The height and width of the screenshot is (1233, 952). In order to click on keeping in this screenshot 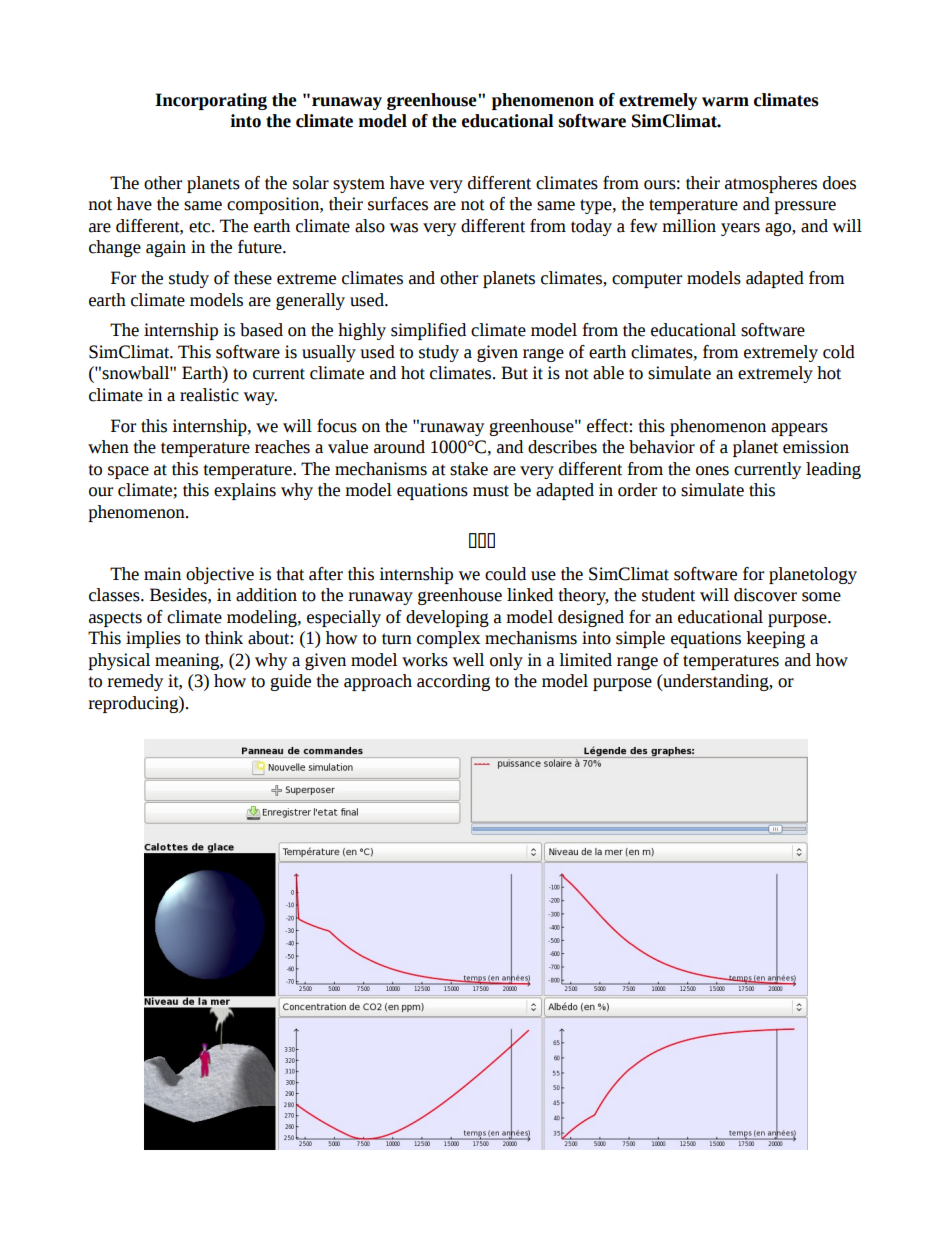, I will do `click(775, 639)`.
